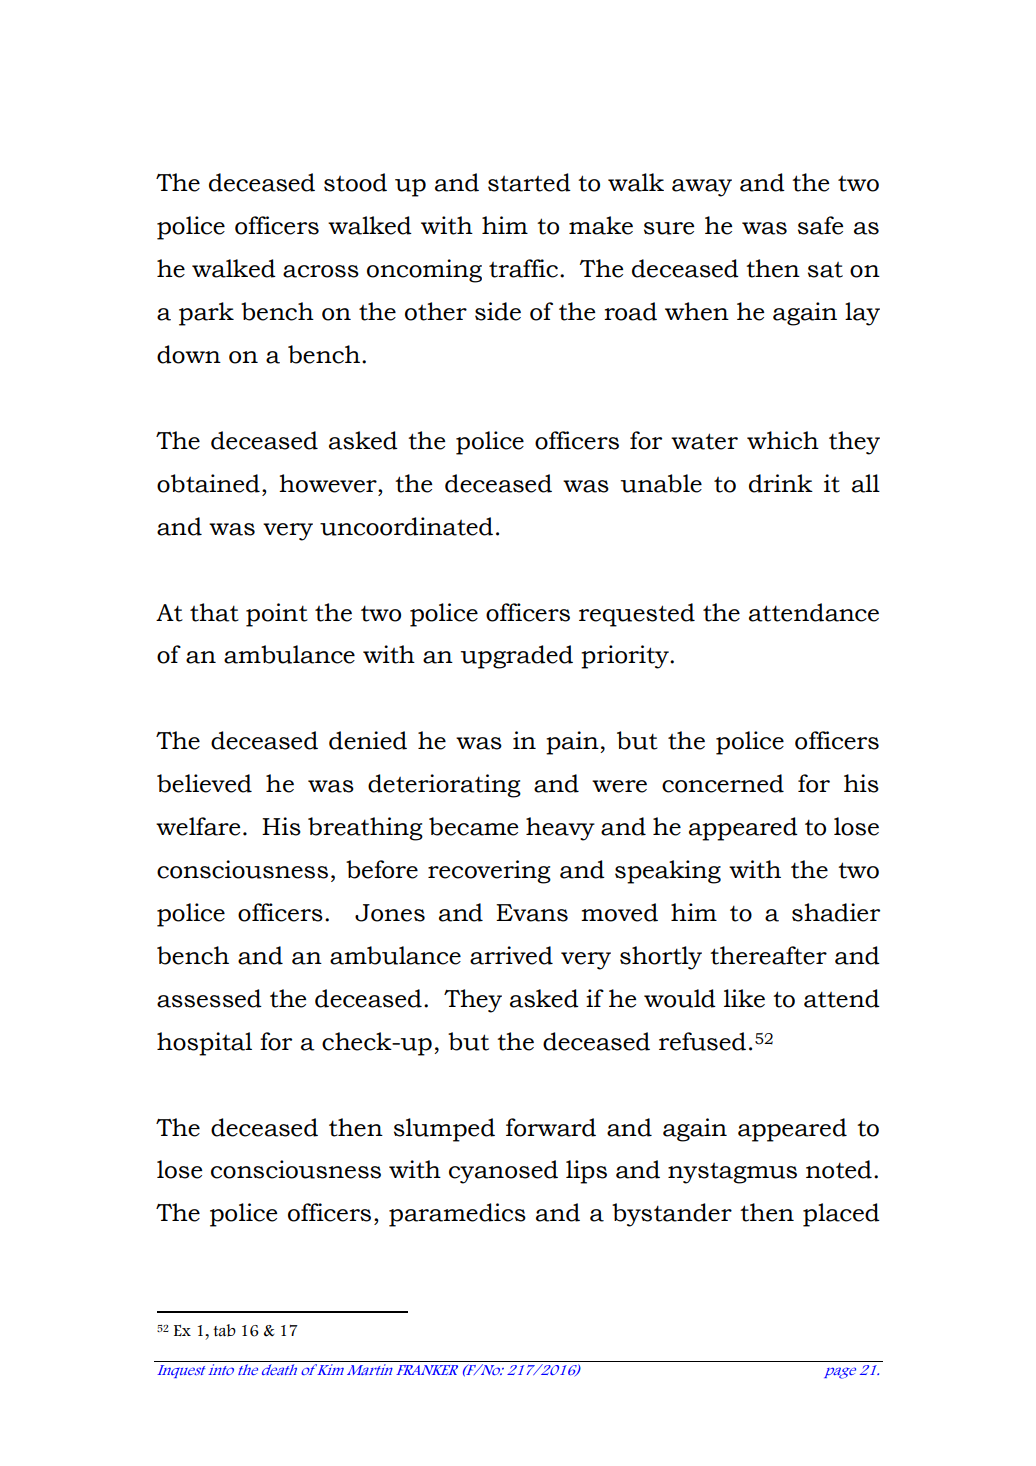 This screenshot has width=1036, height=1466. I want to click on requested, so click(637, 615).
